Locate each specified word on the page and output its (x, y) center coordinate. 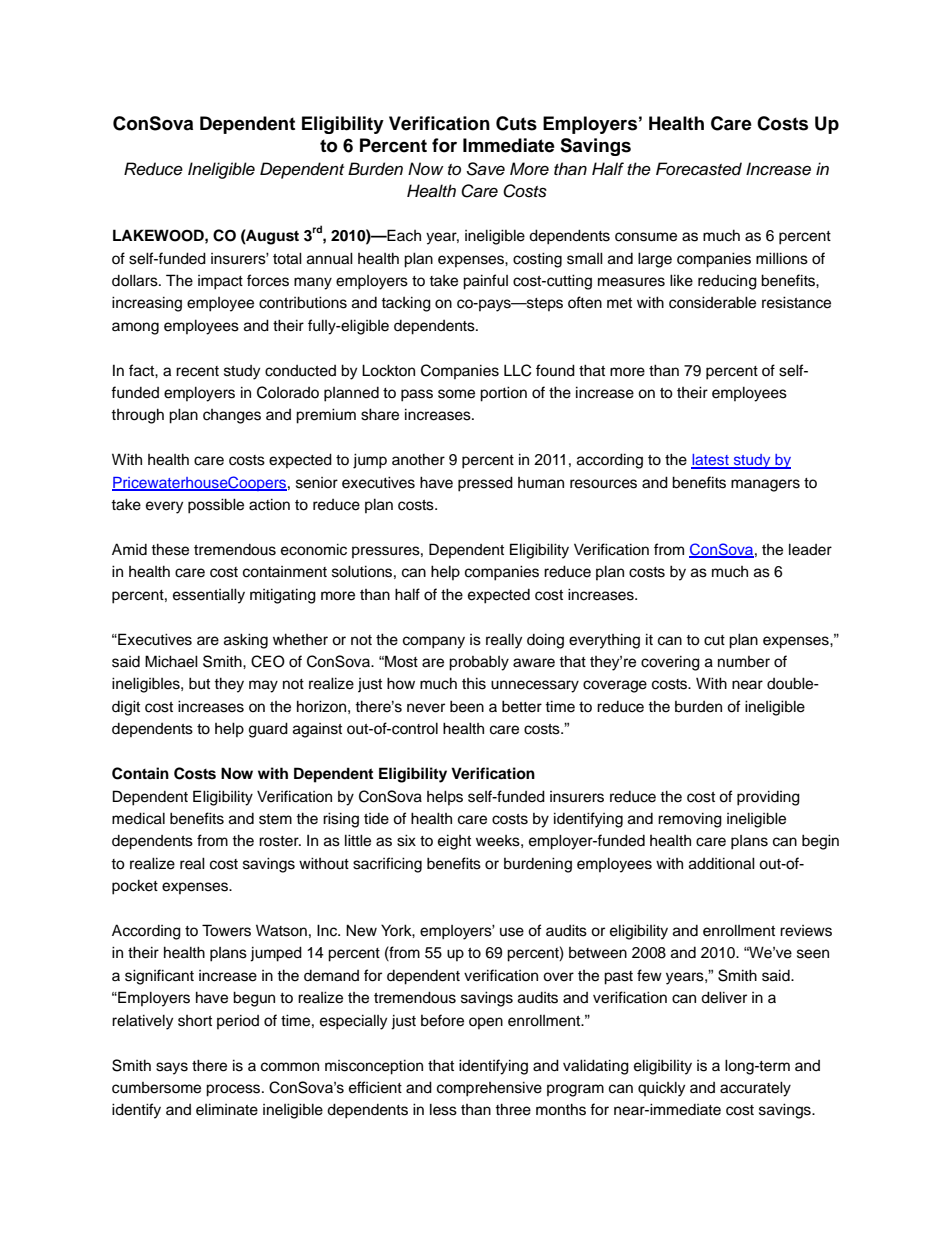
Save (485, 169)
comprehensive (489, 1089)
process (234, 1090)
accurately (755, 1089)
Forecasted (699, 169)
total (287, 258)
